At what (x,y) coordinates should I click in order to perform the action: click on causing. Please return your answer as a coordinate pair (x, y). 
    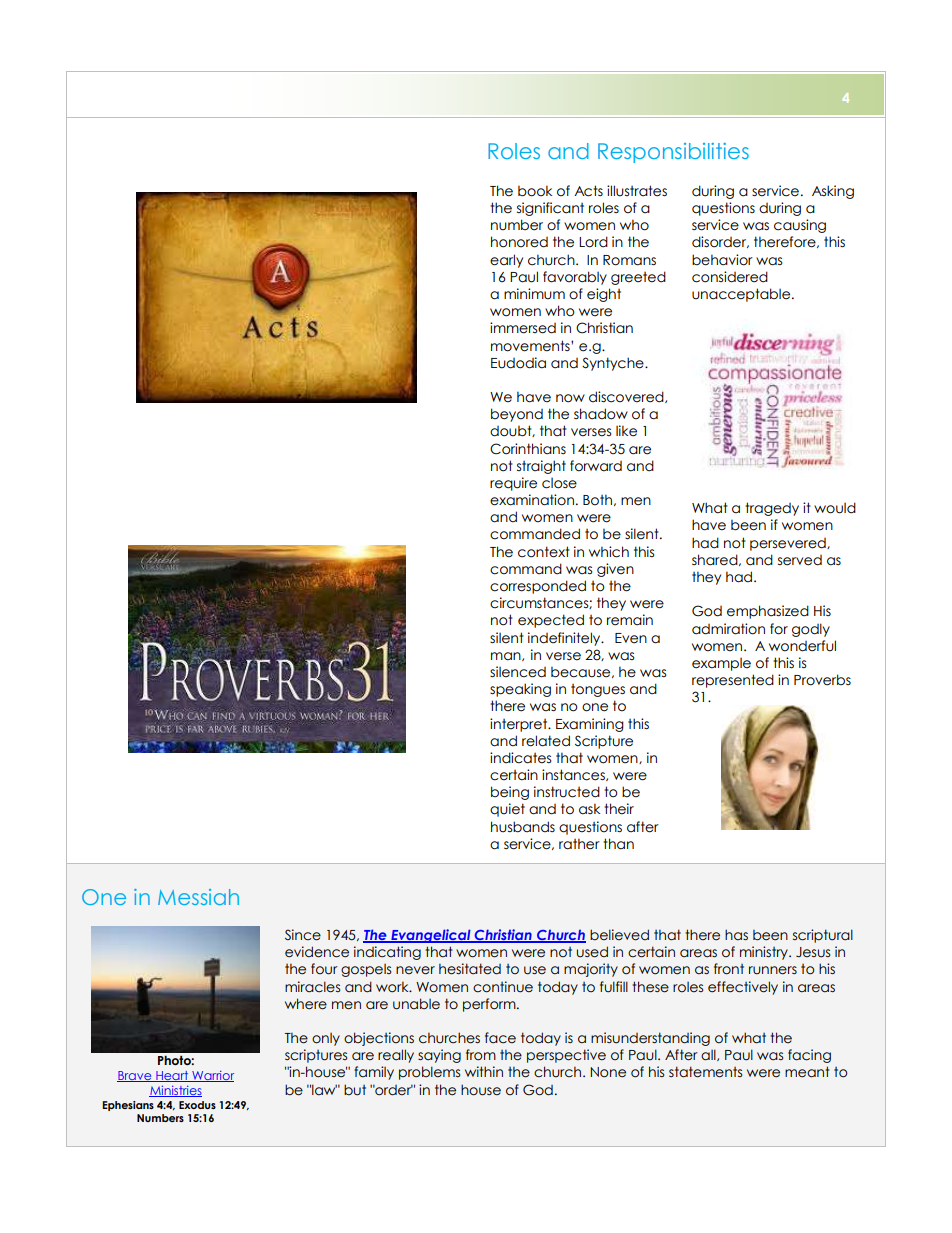
    Looking at the image, I should click on (800, 226).
